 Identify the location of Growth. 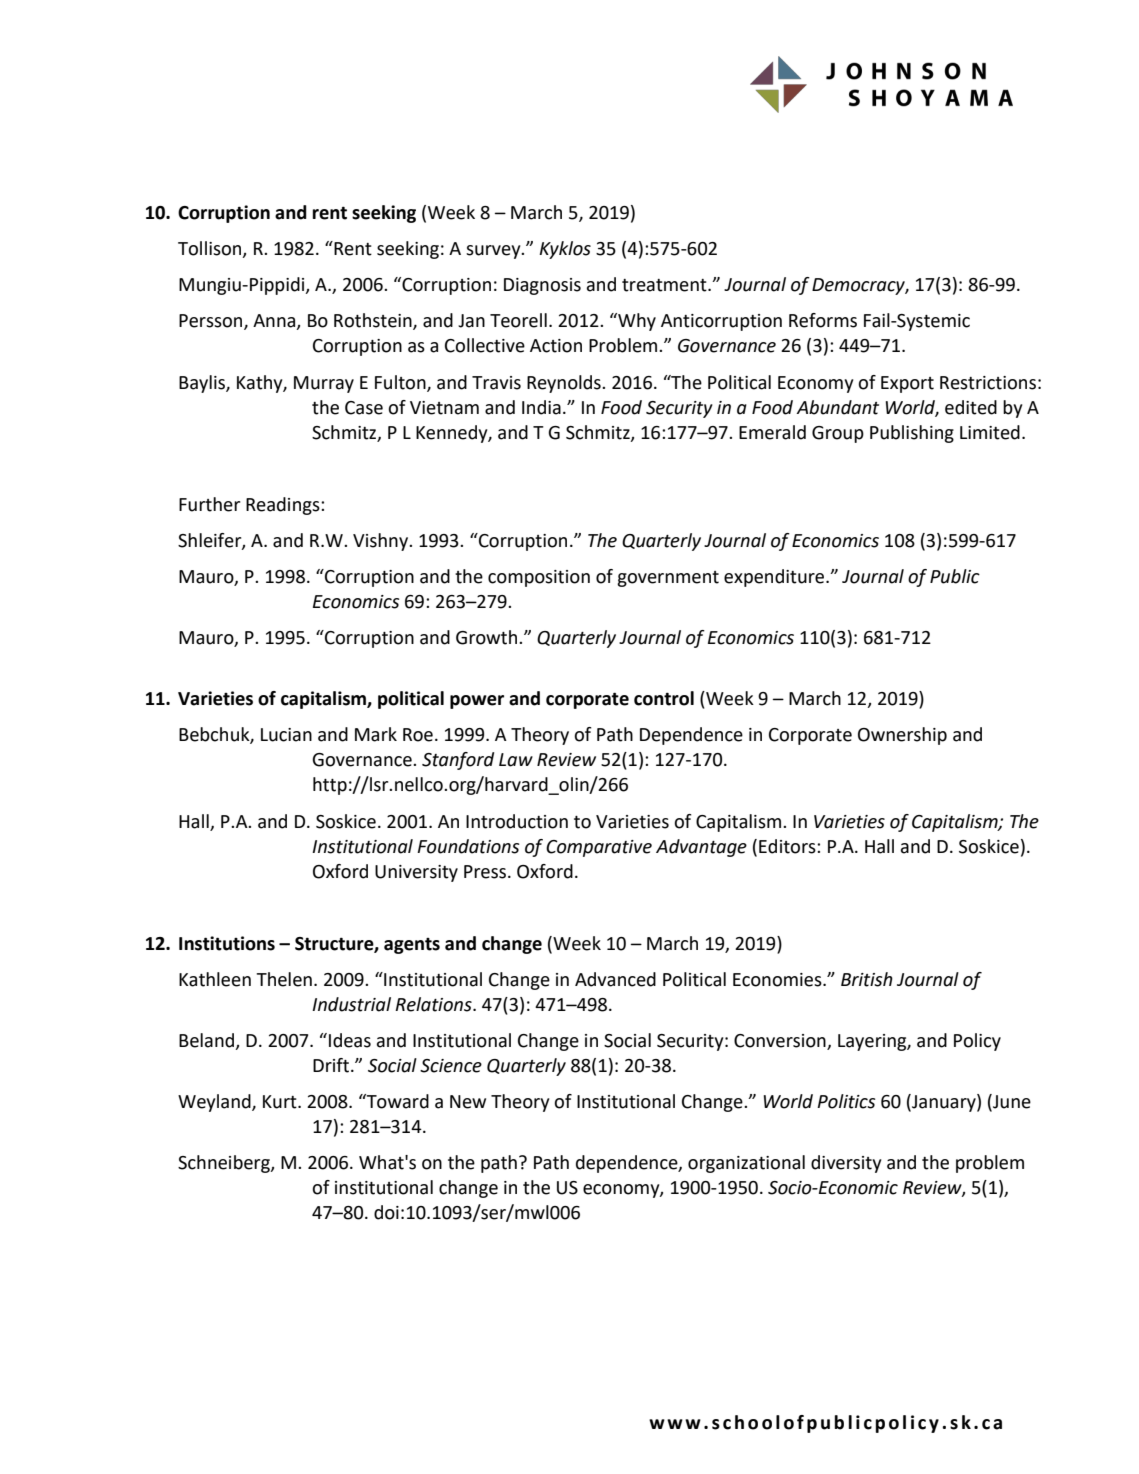
(488, 637).
